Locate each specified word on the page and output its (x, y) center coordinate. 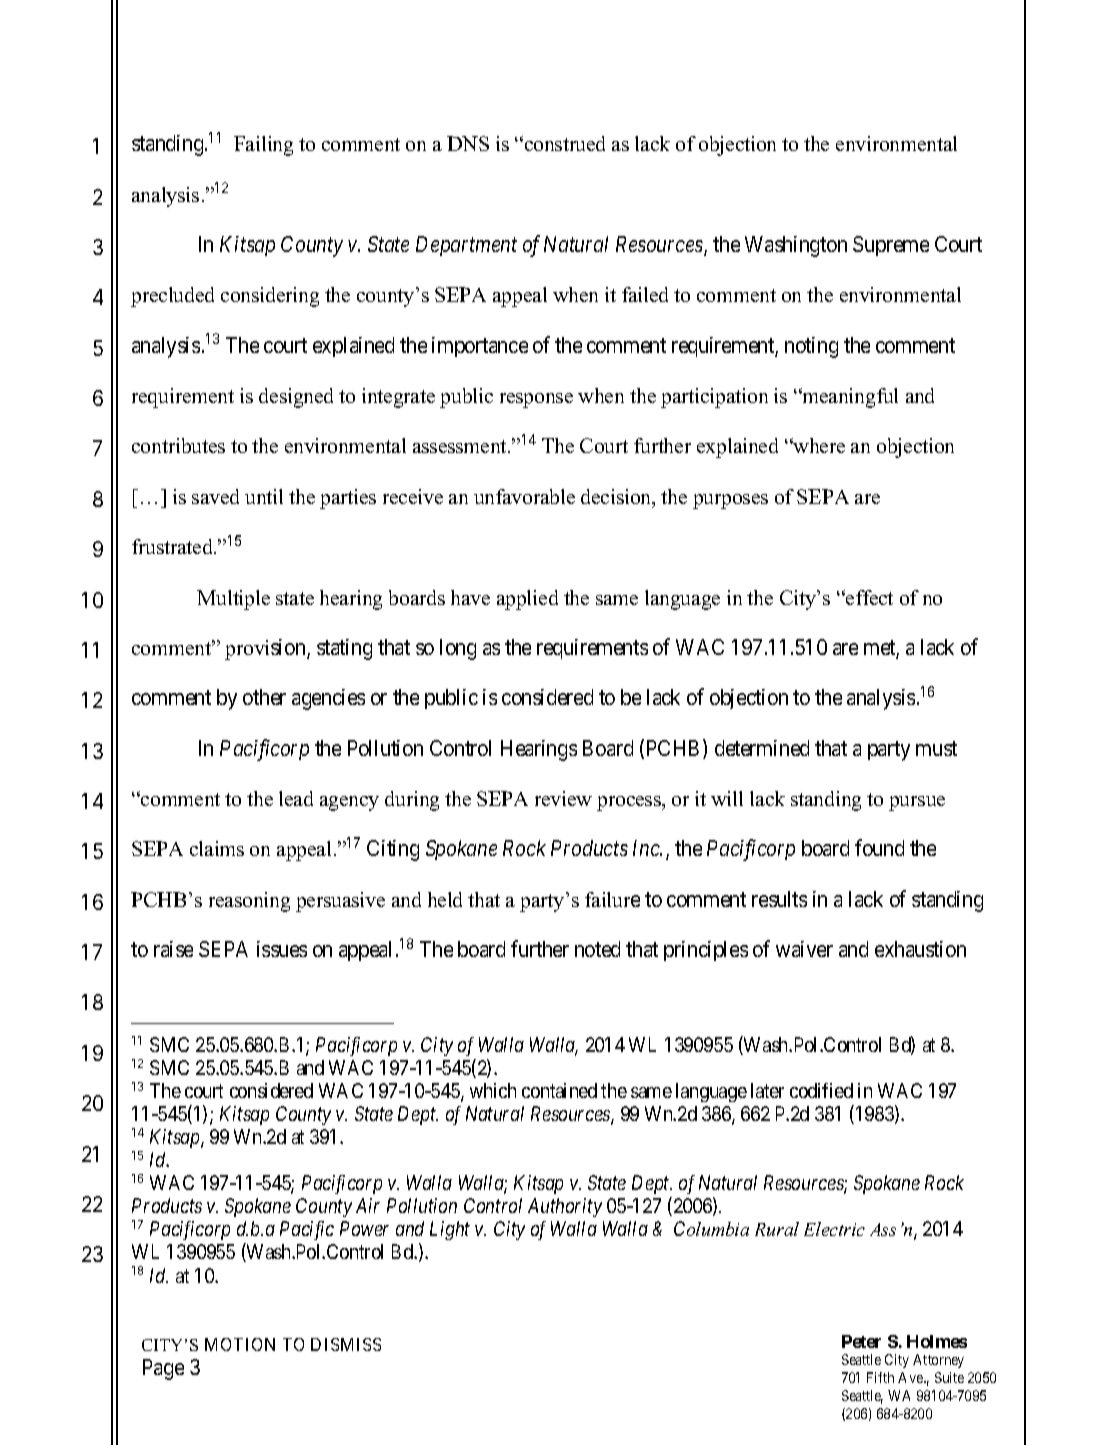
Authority (565, 1207)
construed (563, 143)
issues (282, 949)
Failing (263, 146)
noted (597, 949)
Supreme (891, 246)
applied (527, 600)
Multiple (233, 600)
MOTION (240, 1344)
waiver (804, 949)
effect (868, 597)
